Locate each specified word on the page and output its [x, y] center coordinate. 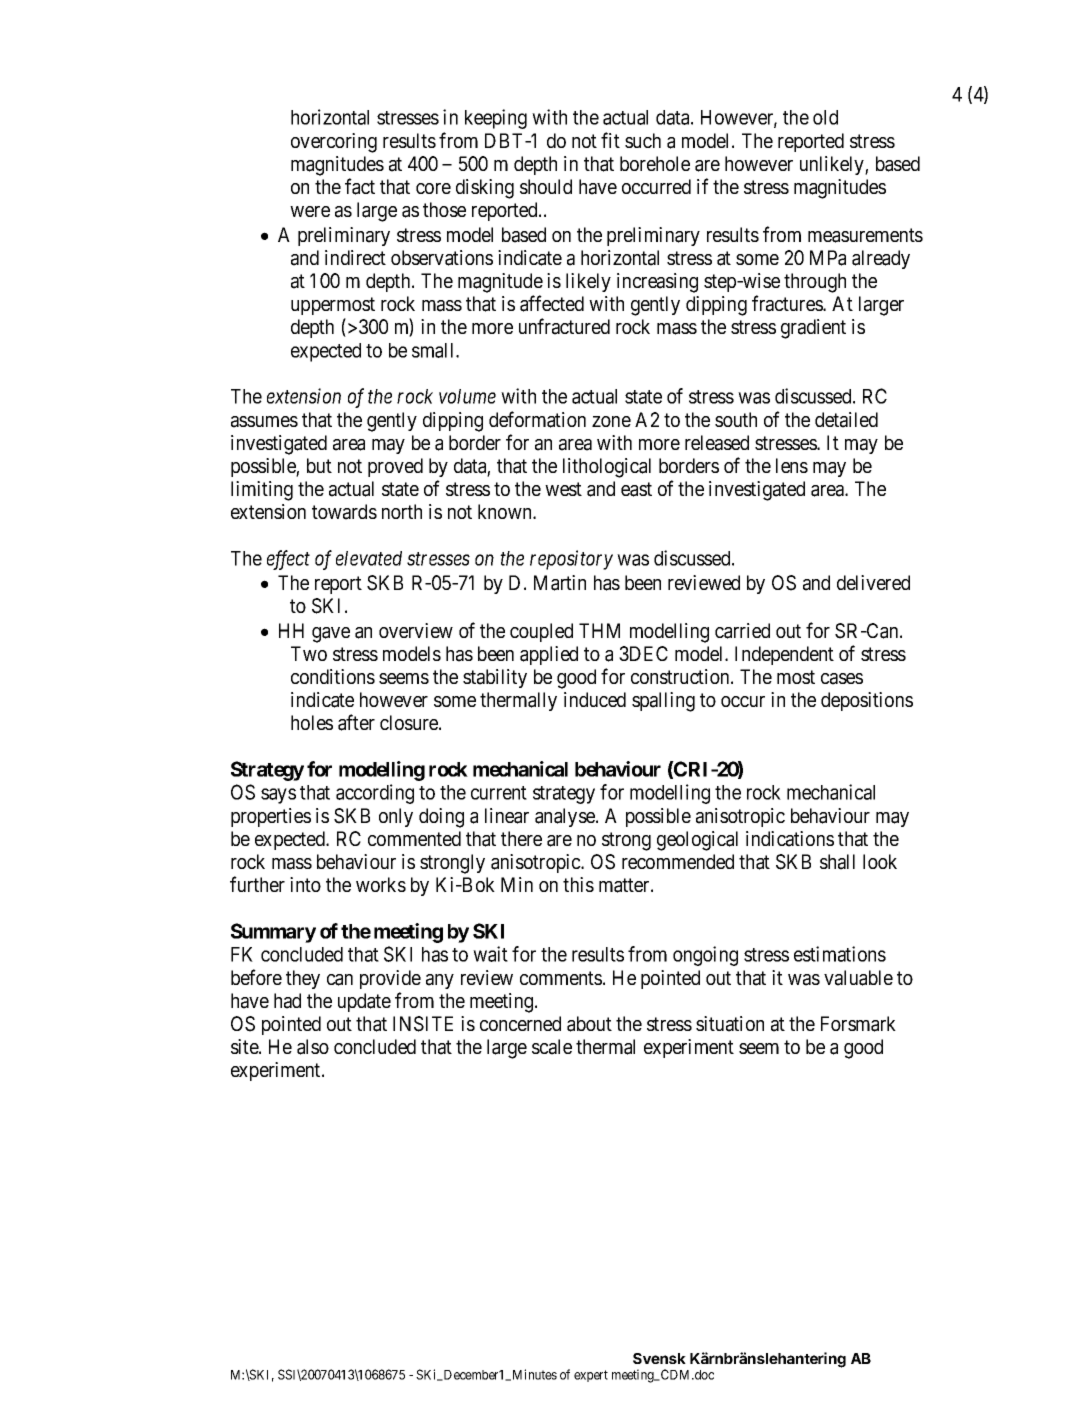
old [825, 117]
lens [792, 465]
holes [312, 722]
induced [595, 699]
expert [591, 1376]
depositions [867, 701]
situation [730, 1024]
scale [552, 1047]
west [563, 489]
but [319, 465]
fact [360, 186]
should [546, 186]
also [313, 1047]
